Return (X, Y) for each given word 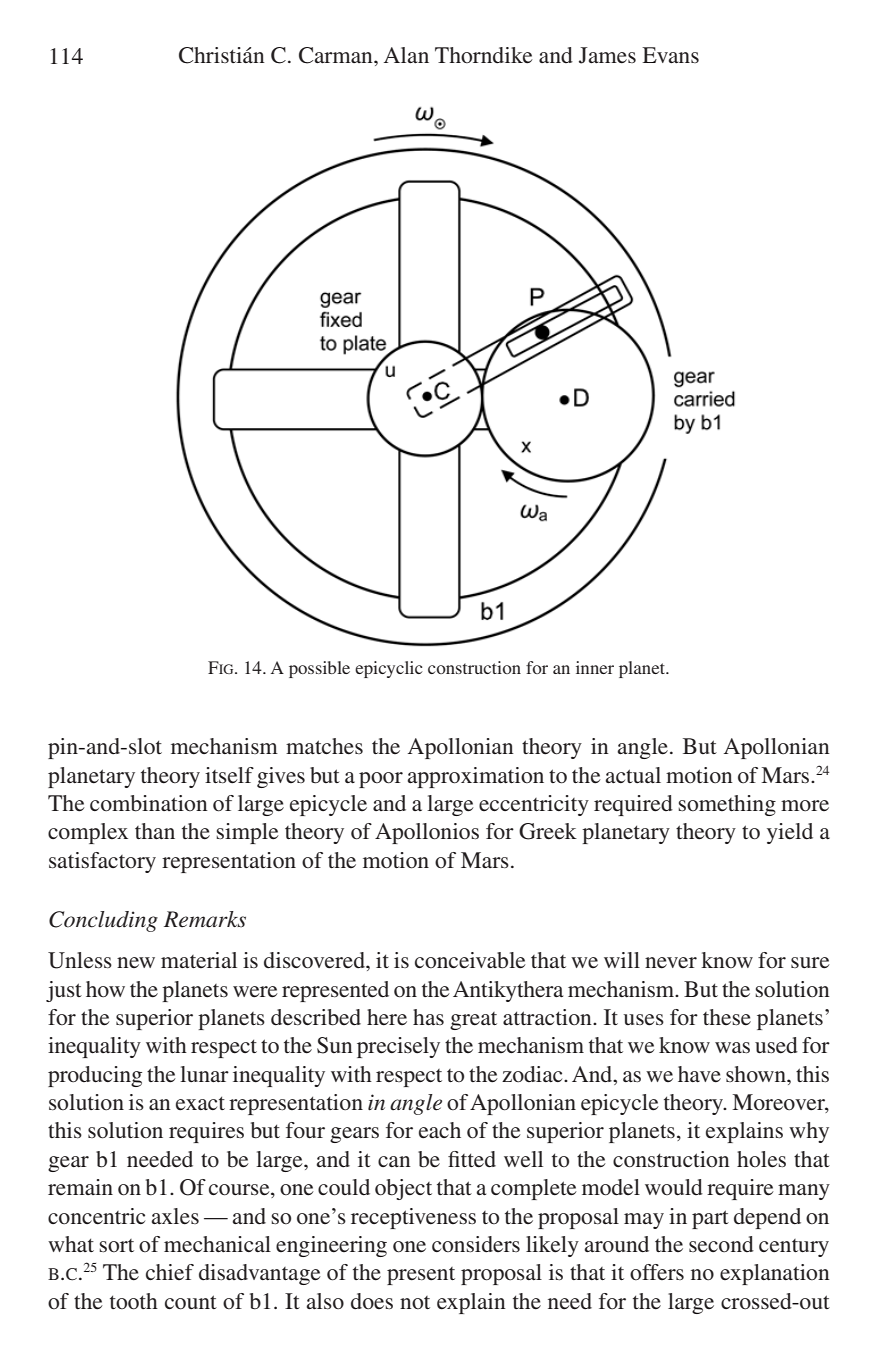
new (136, 962)
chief (170, 1272)
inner (595, 667)
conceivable (470, 960)
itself (229, 775)
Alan (406, 55)
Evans (670, 55)
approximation (476, 777)
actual (633, 775)
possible (319, 669)
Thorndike (484, 55)
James (607, 55)
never (671, 963)
